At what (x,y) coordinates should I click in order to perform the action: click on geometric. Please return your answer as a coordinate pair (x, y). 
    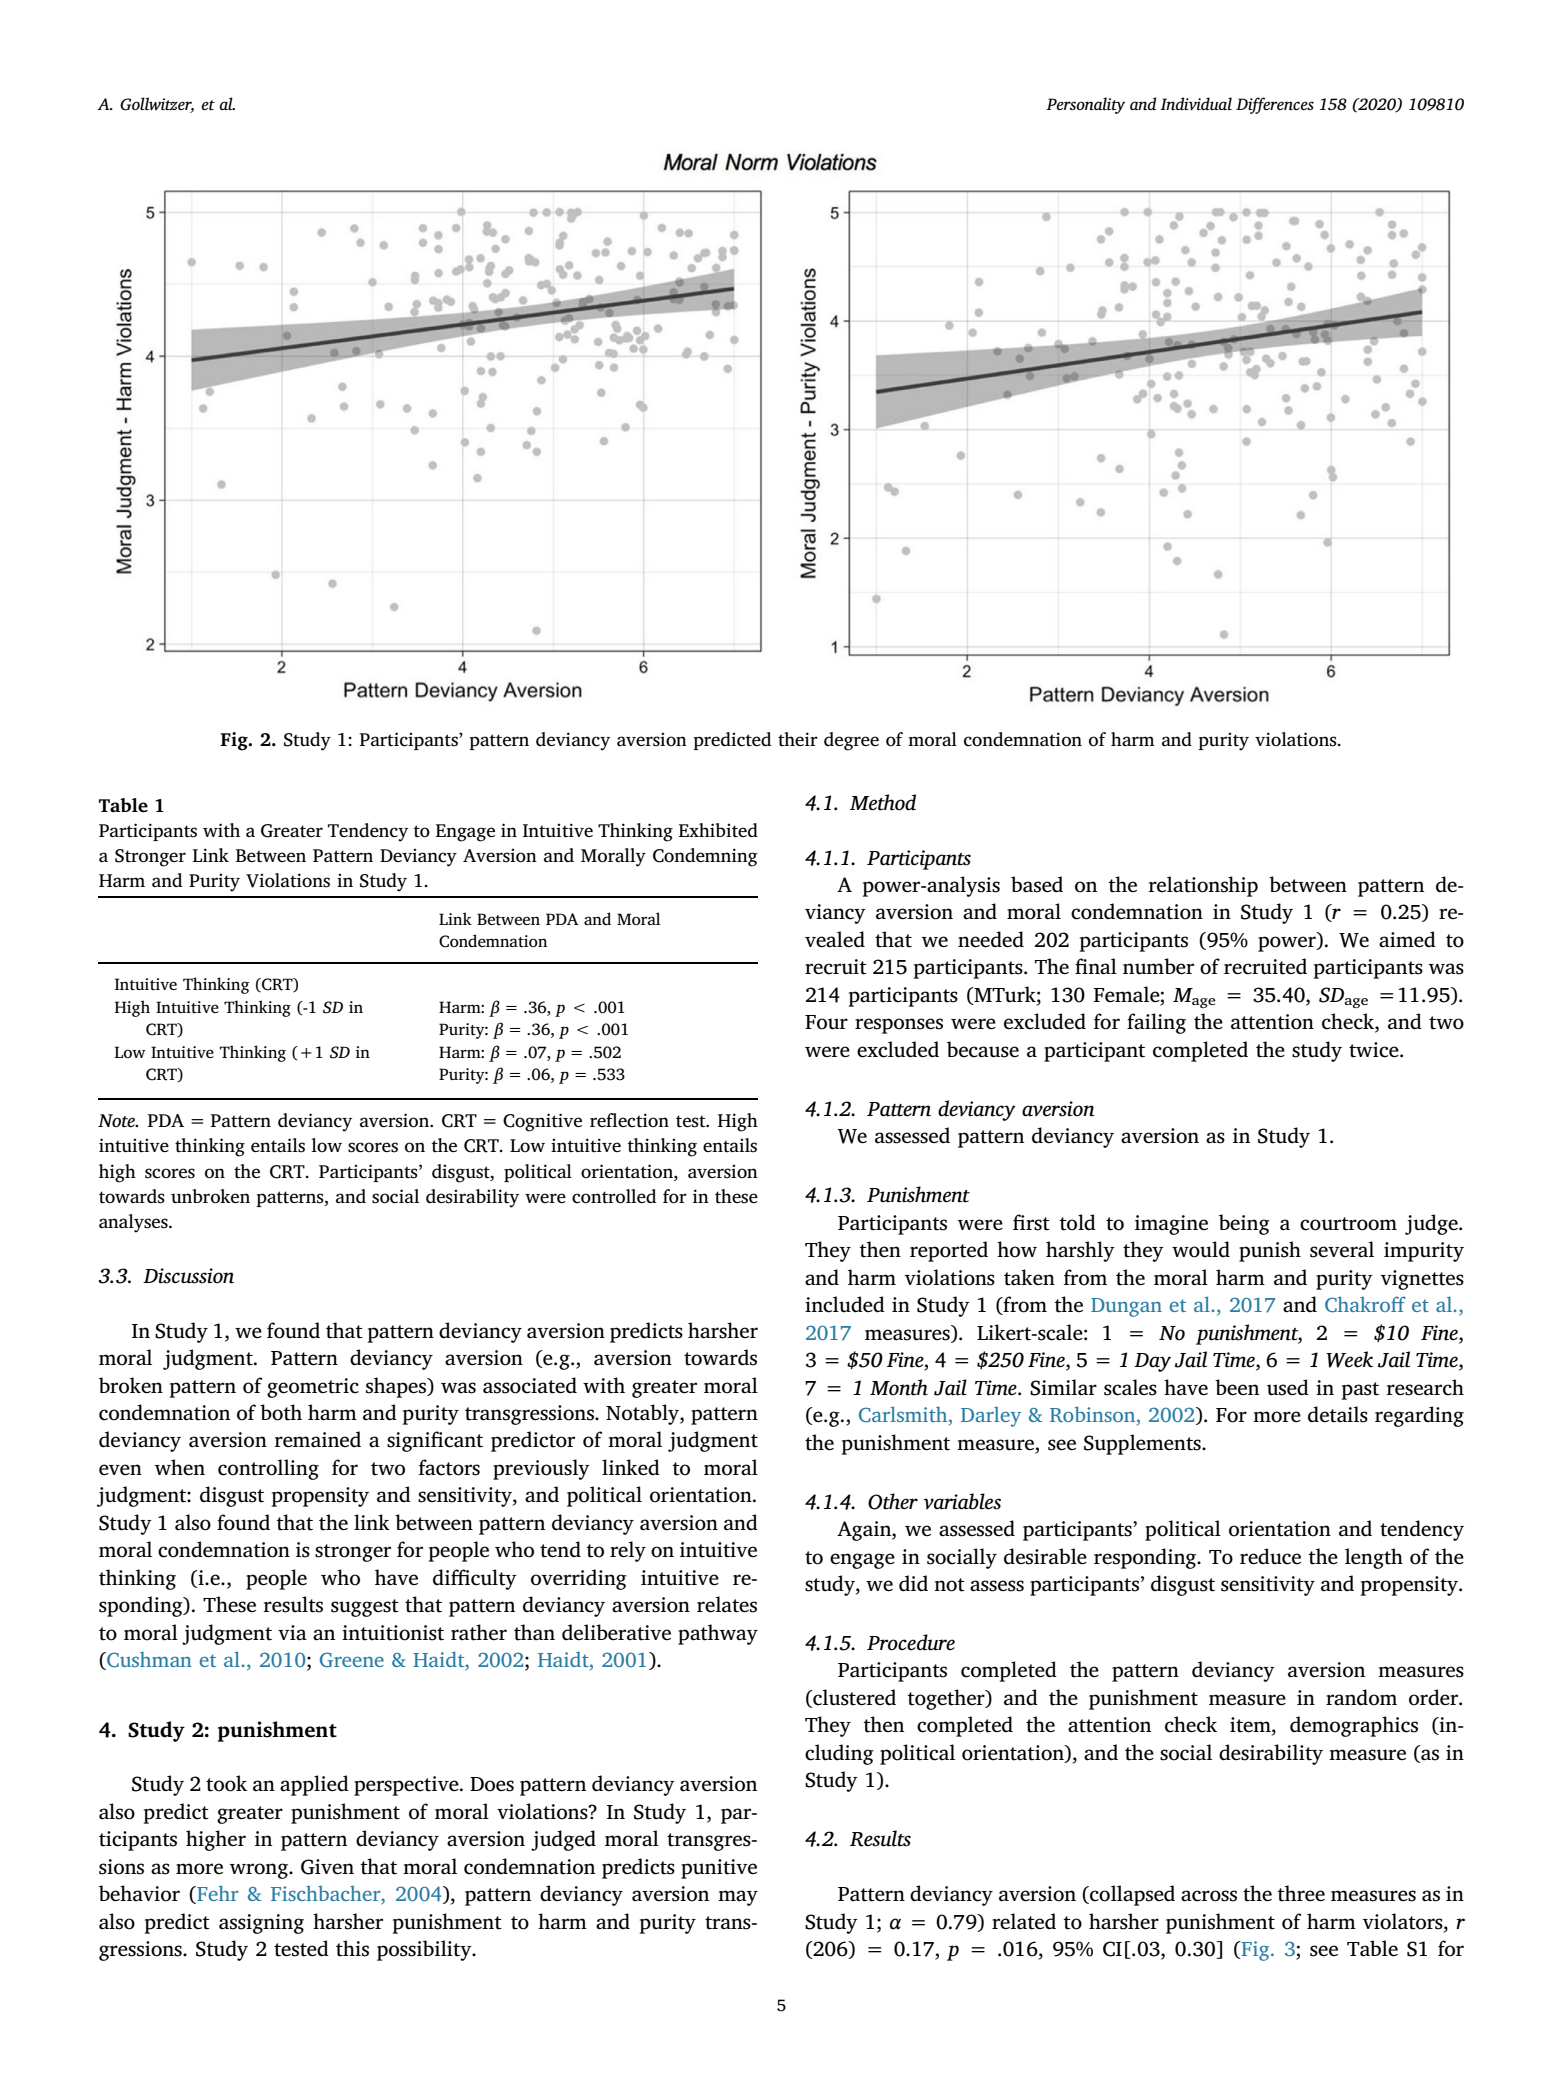
    Looking at the image, I should click on (313, 1388).
